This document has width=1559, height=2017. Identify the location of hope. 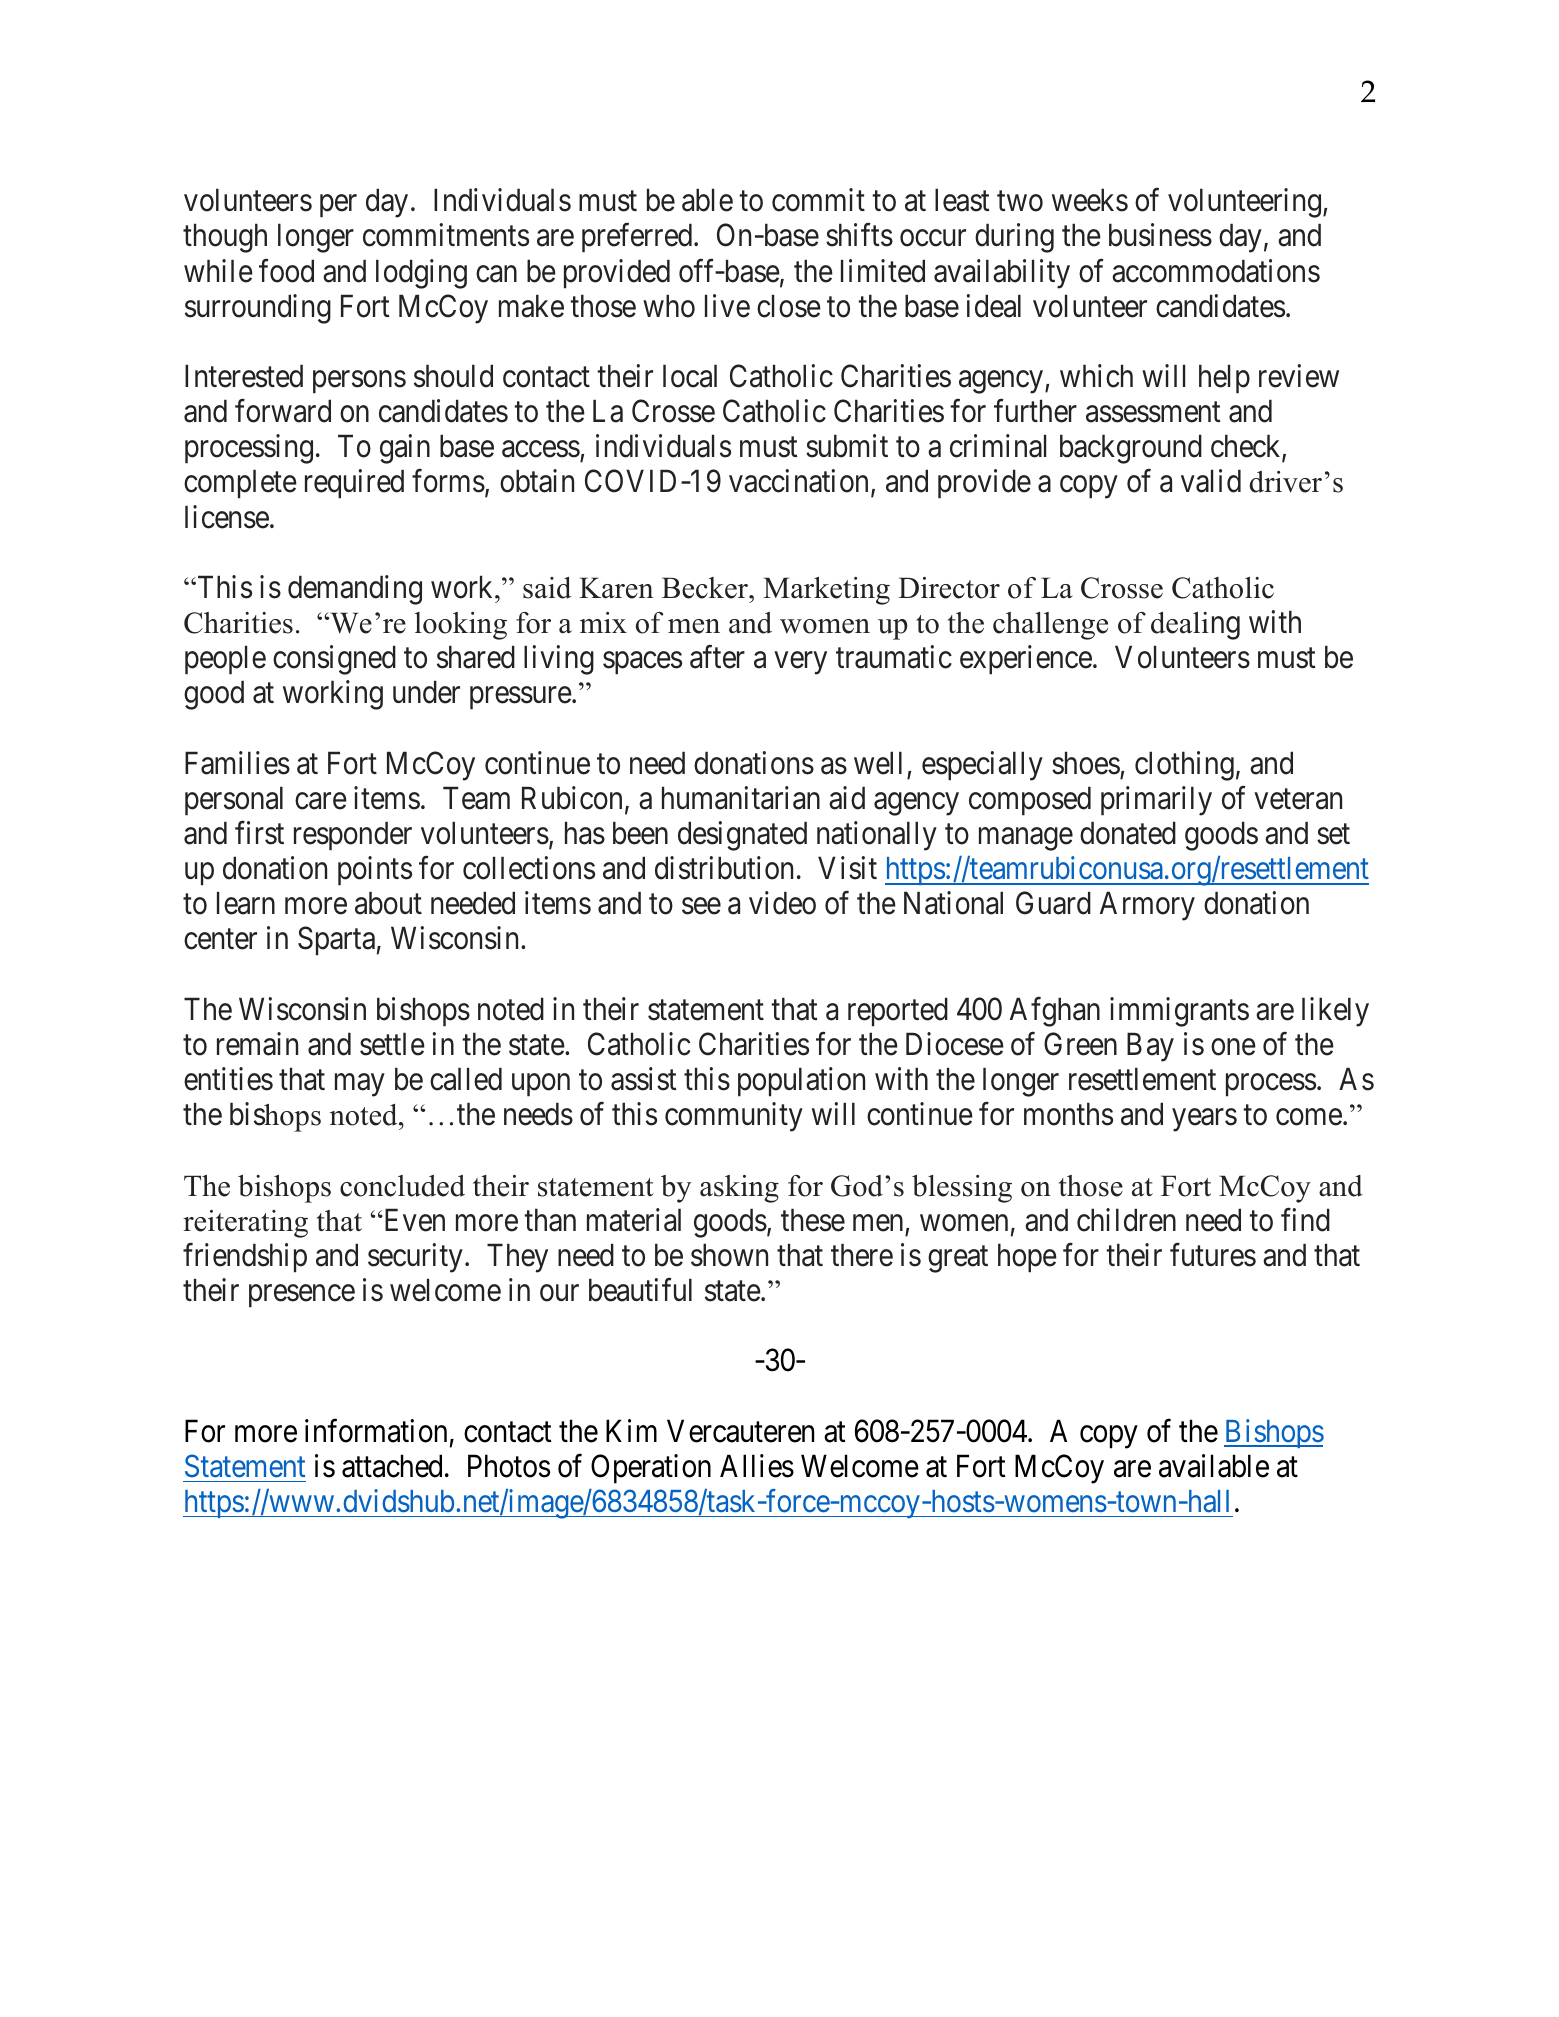
(1027, 1258).
